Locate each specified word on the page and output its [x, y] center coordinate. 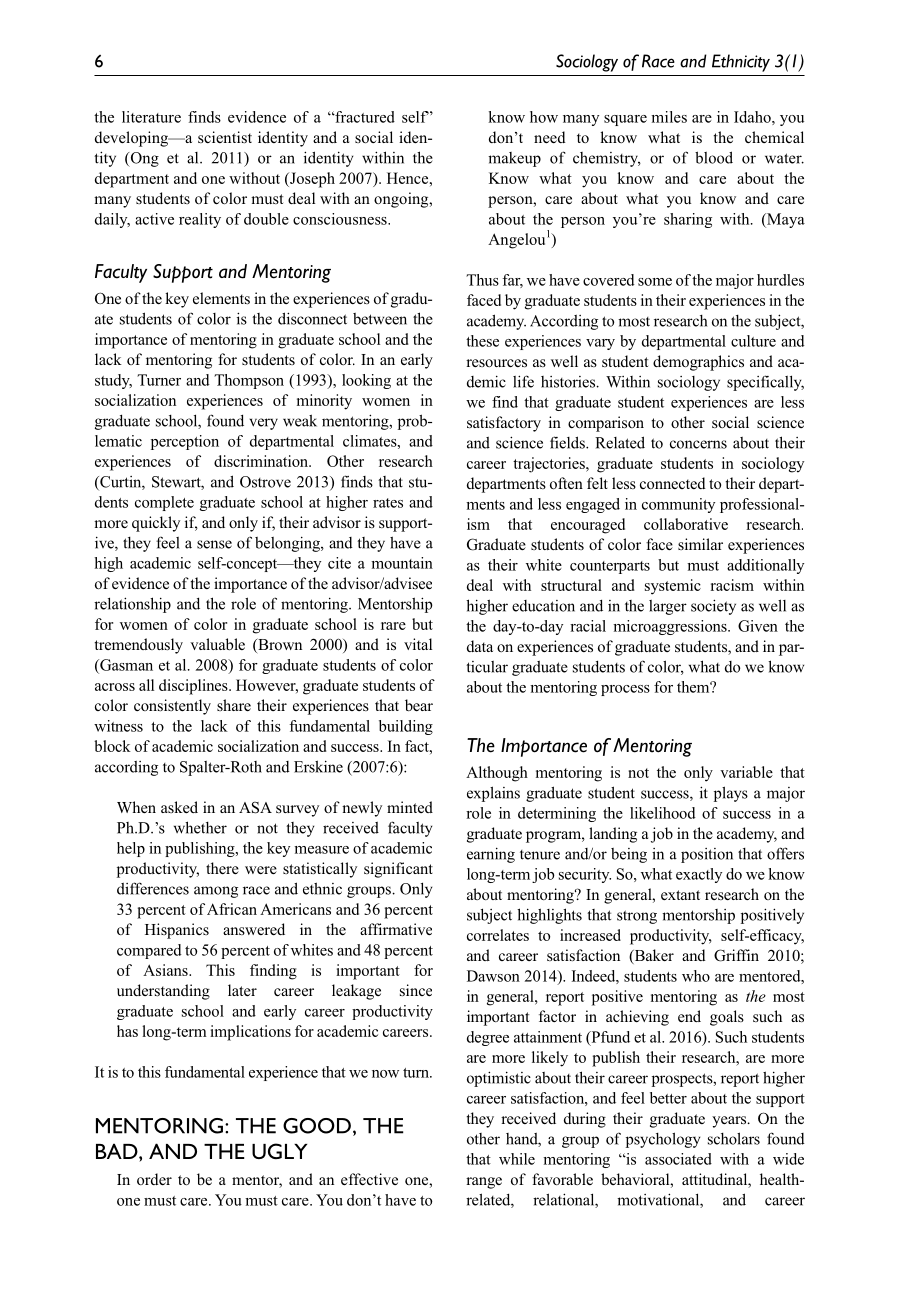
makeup [514, 159]
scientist [225, 137]
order [154, 1179]
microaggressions [671, 627]
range [484, 1183]
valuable [217, 644]
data [480, 646]
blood [714, 157]
